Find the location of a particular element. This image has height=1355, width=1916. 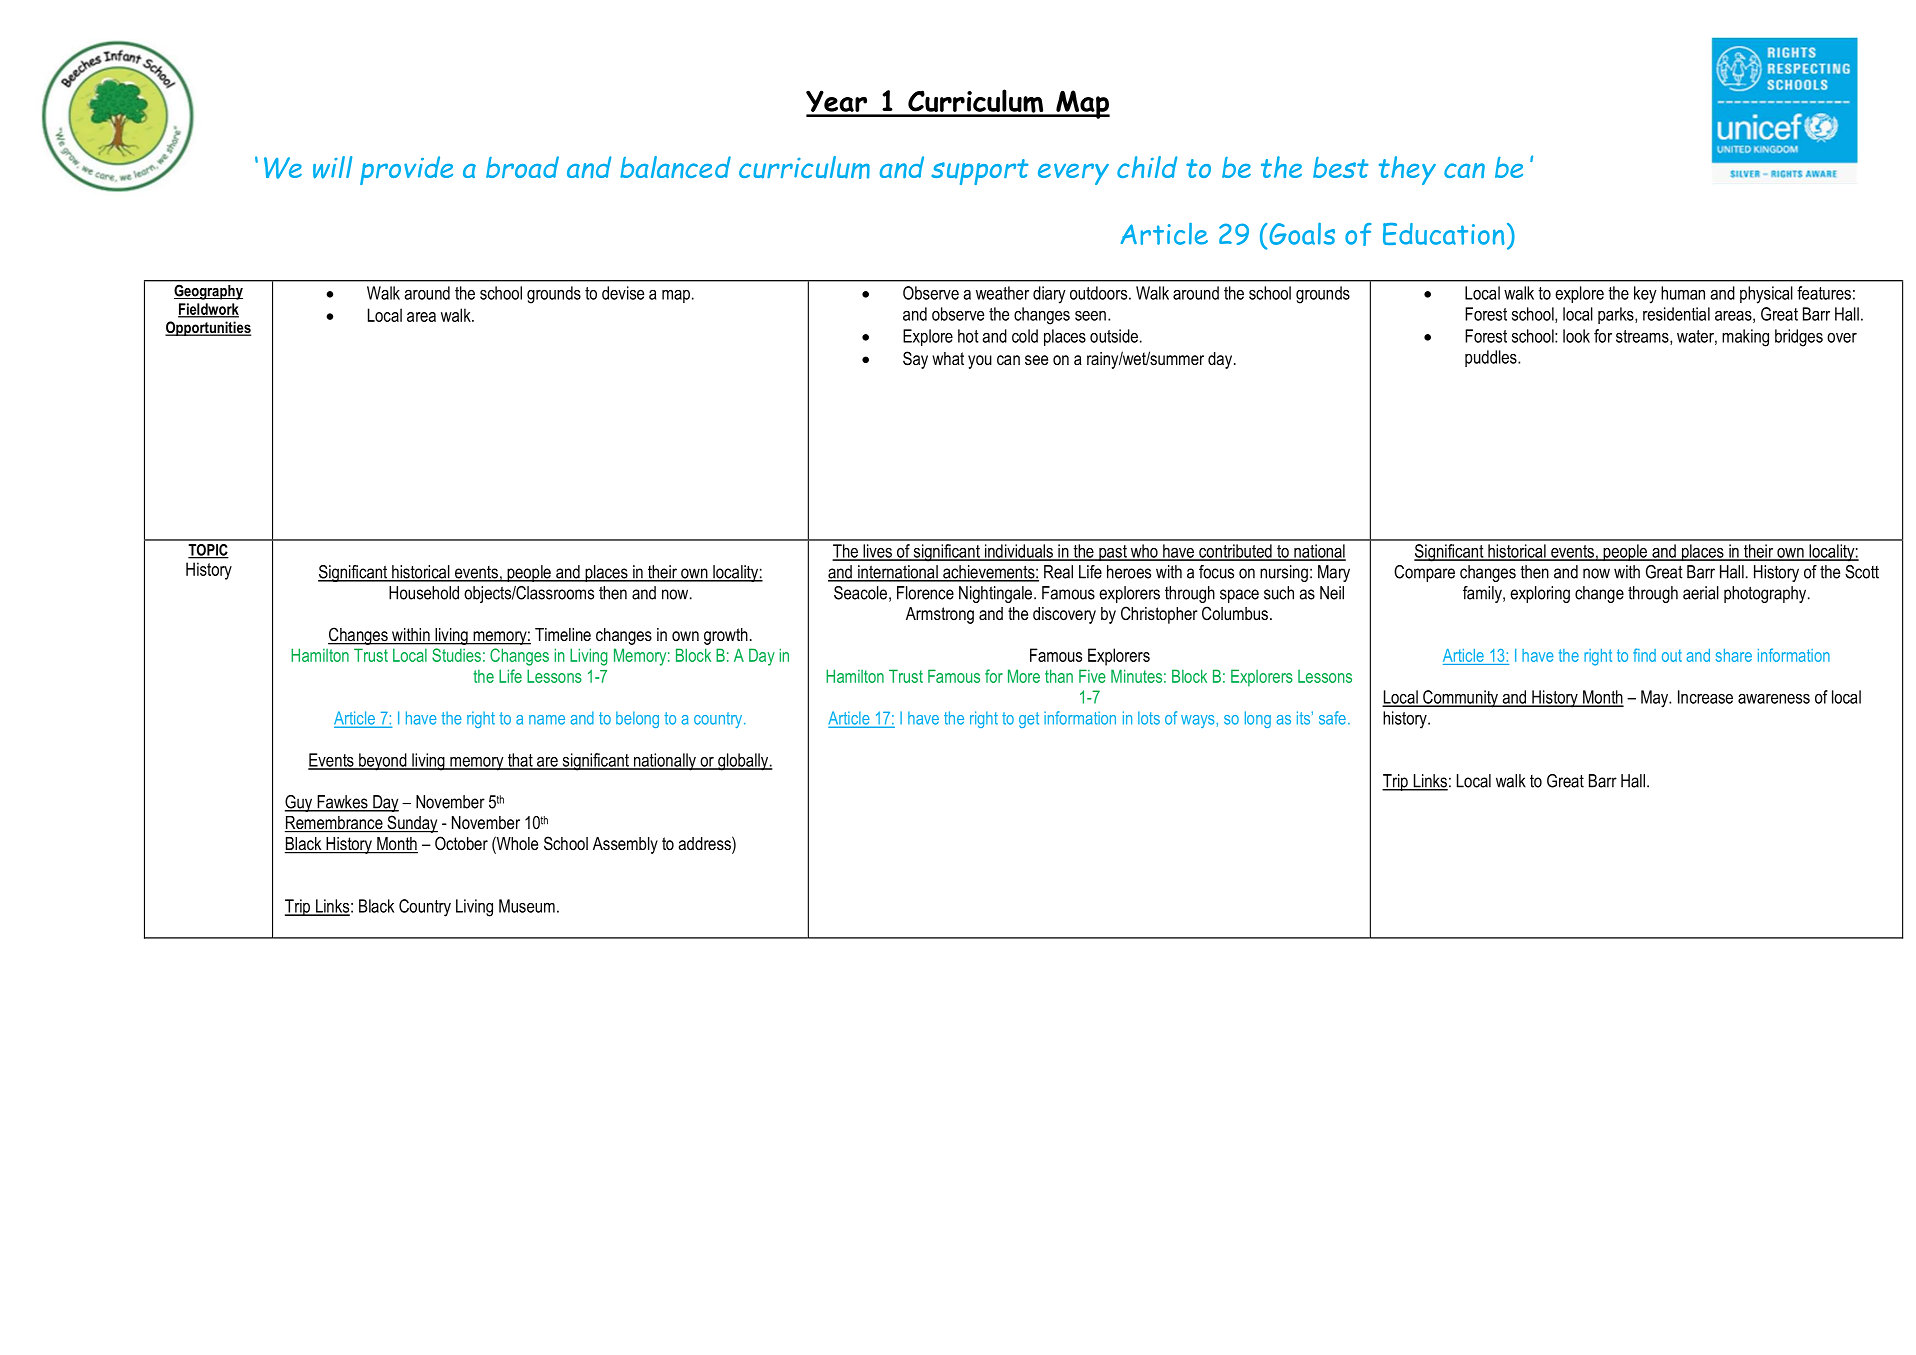

Scott is located at coordinates (1862, 572).
